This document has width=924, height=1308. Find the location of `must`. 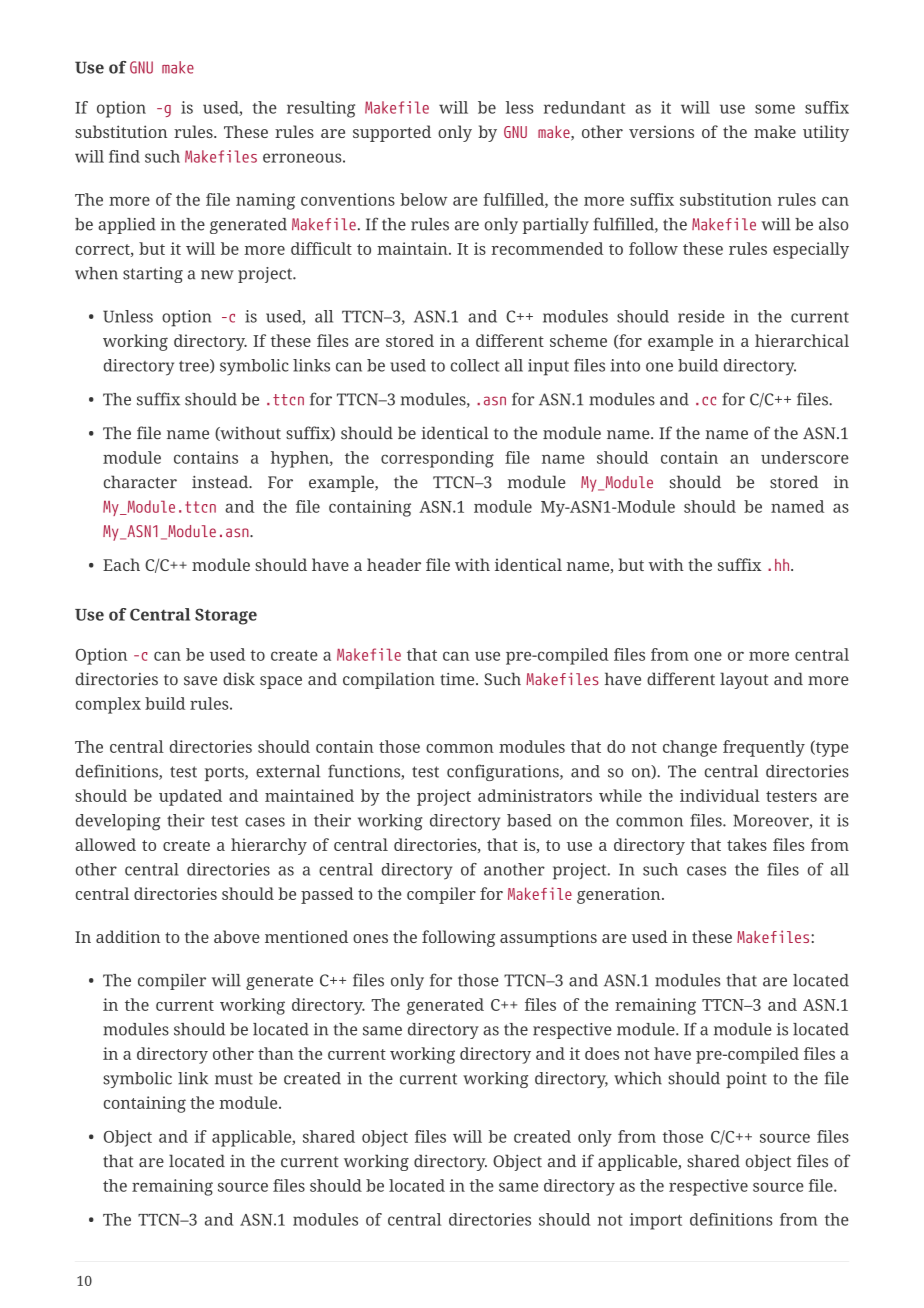

must is located at coordinates (234, 1079).
